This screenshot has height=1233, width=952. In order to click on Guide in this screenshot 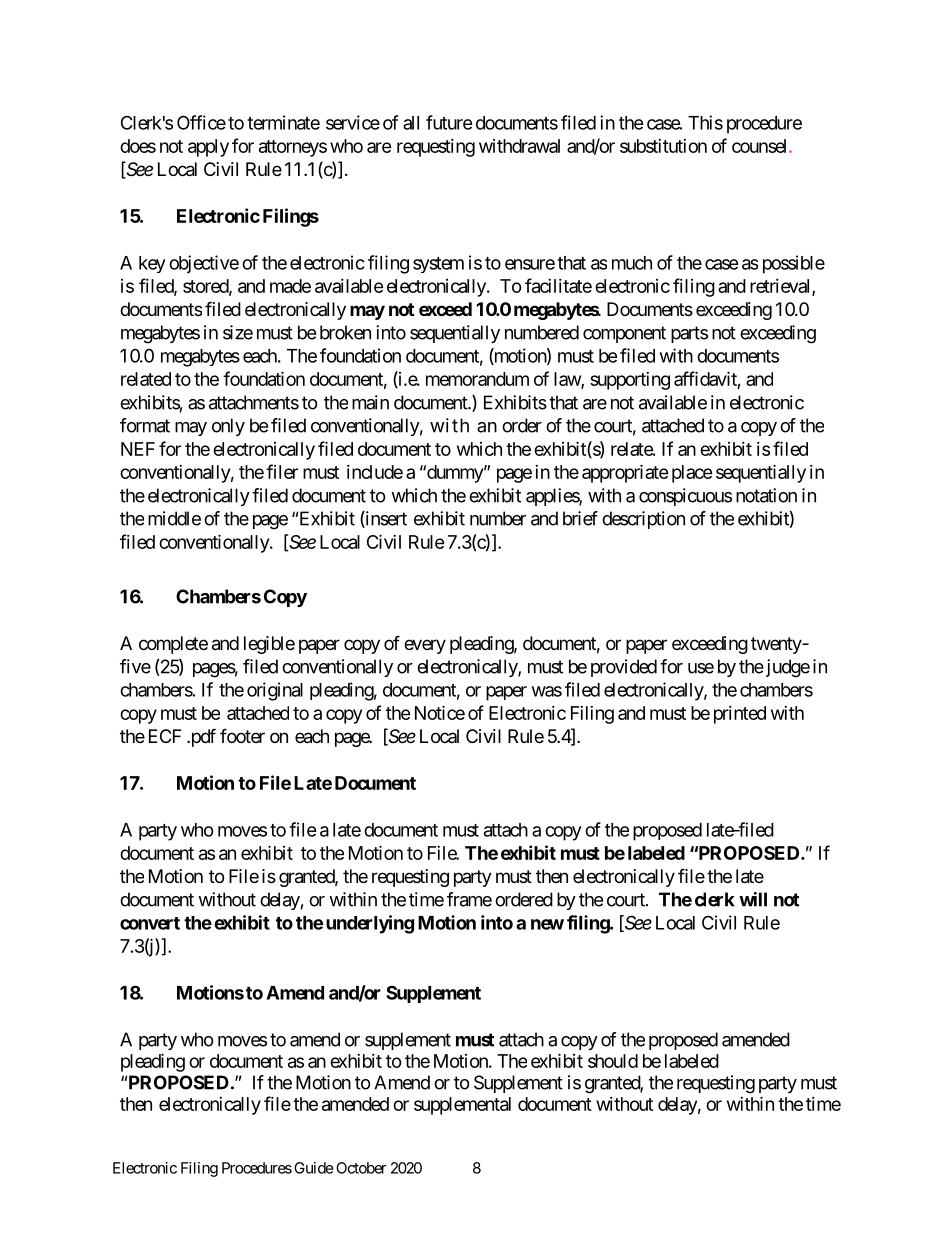, I will do `click(314, 1168)`.
